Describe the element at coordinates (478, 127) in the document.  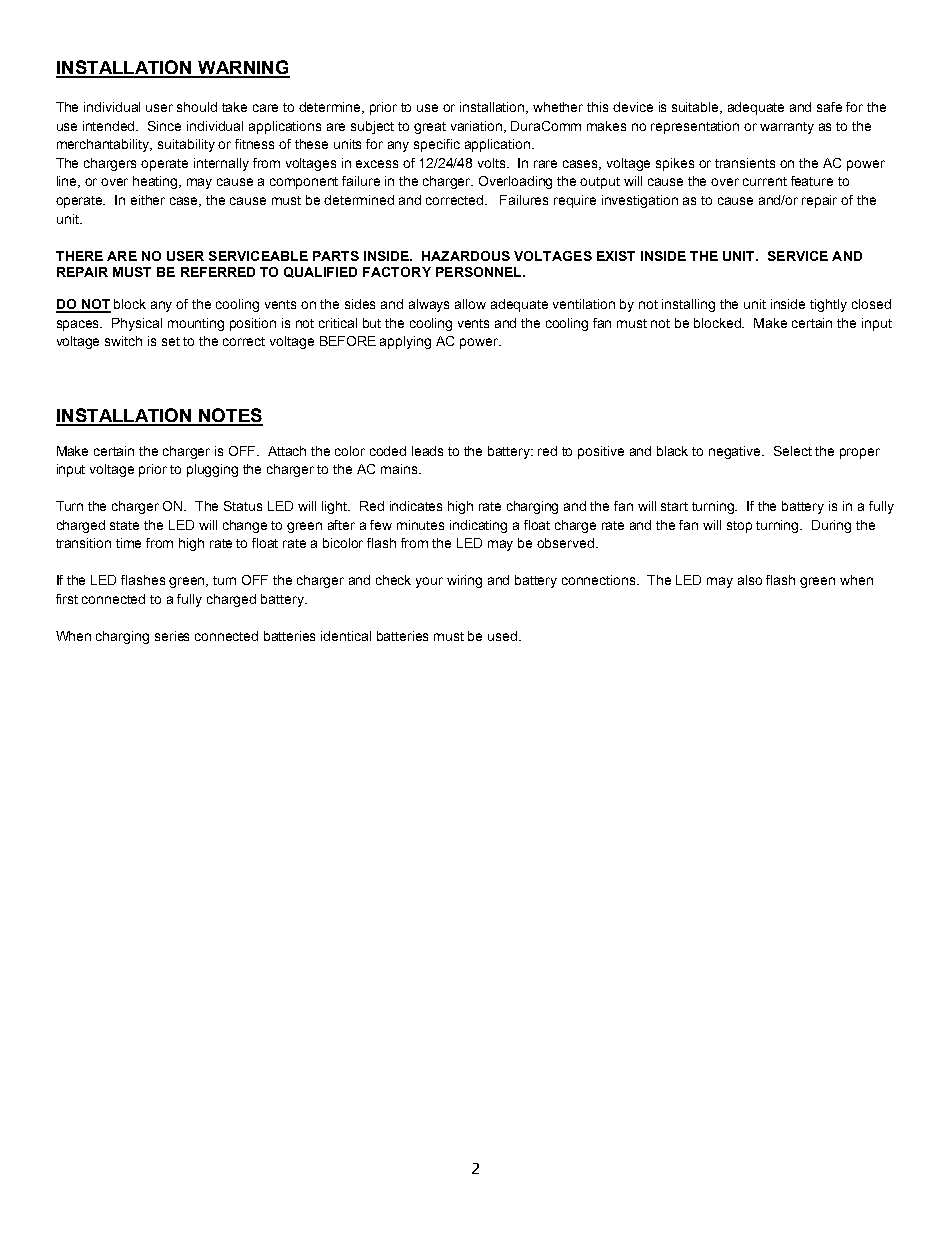
I see `variation` at that location.
